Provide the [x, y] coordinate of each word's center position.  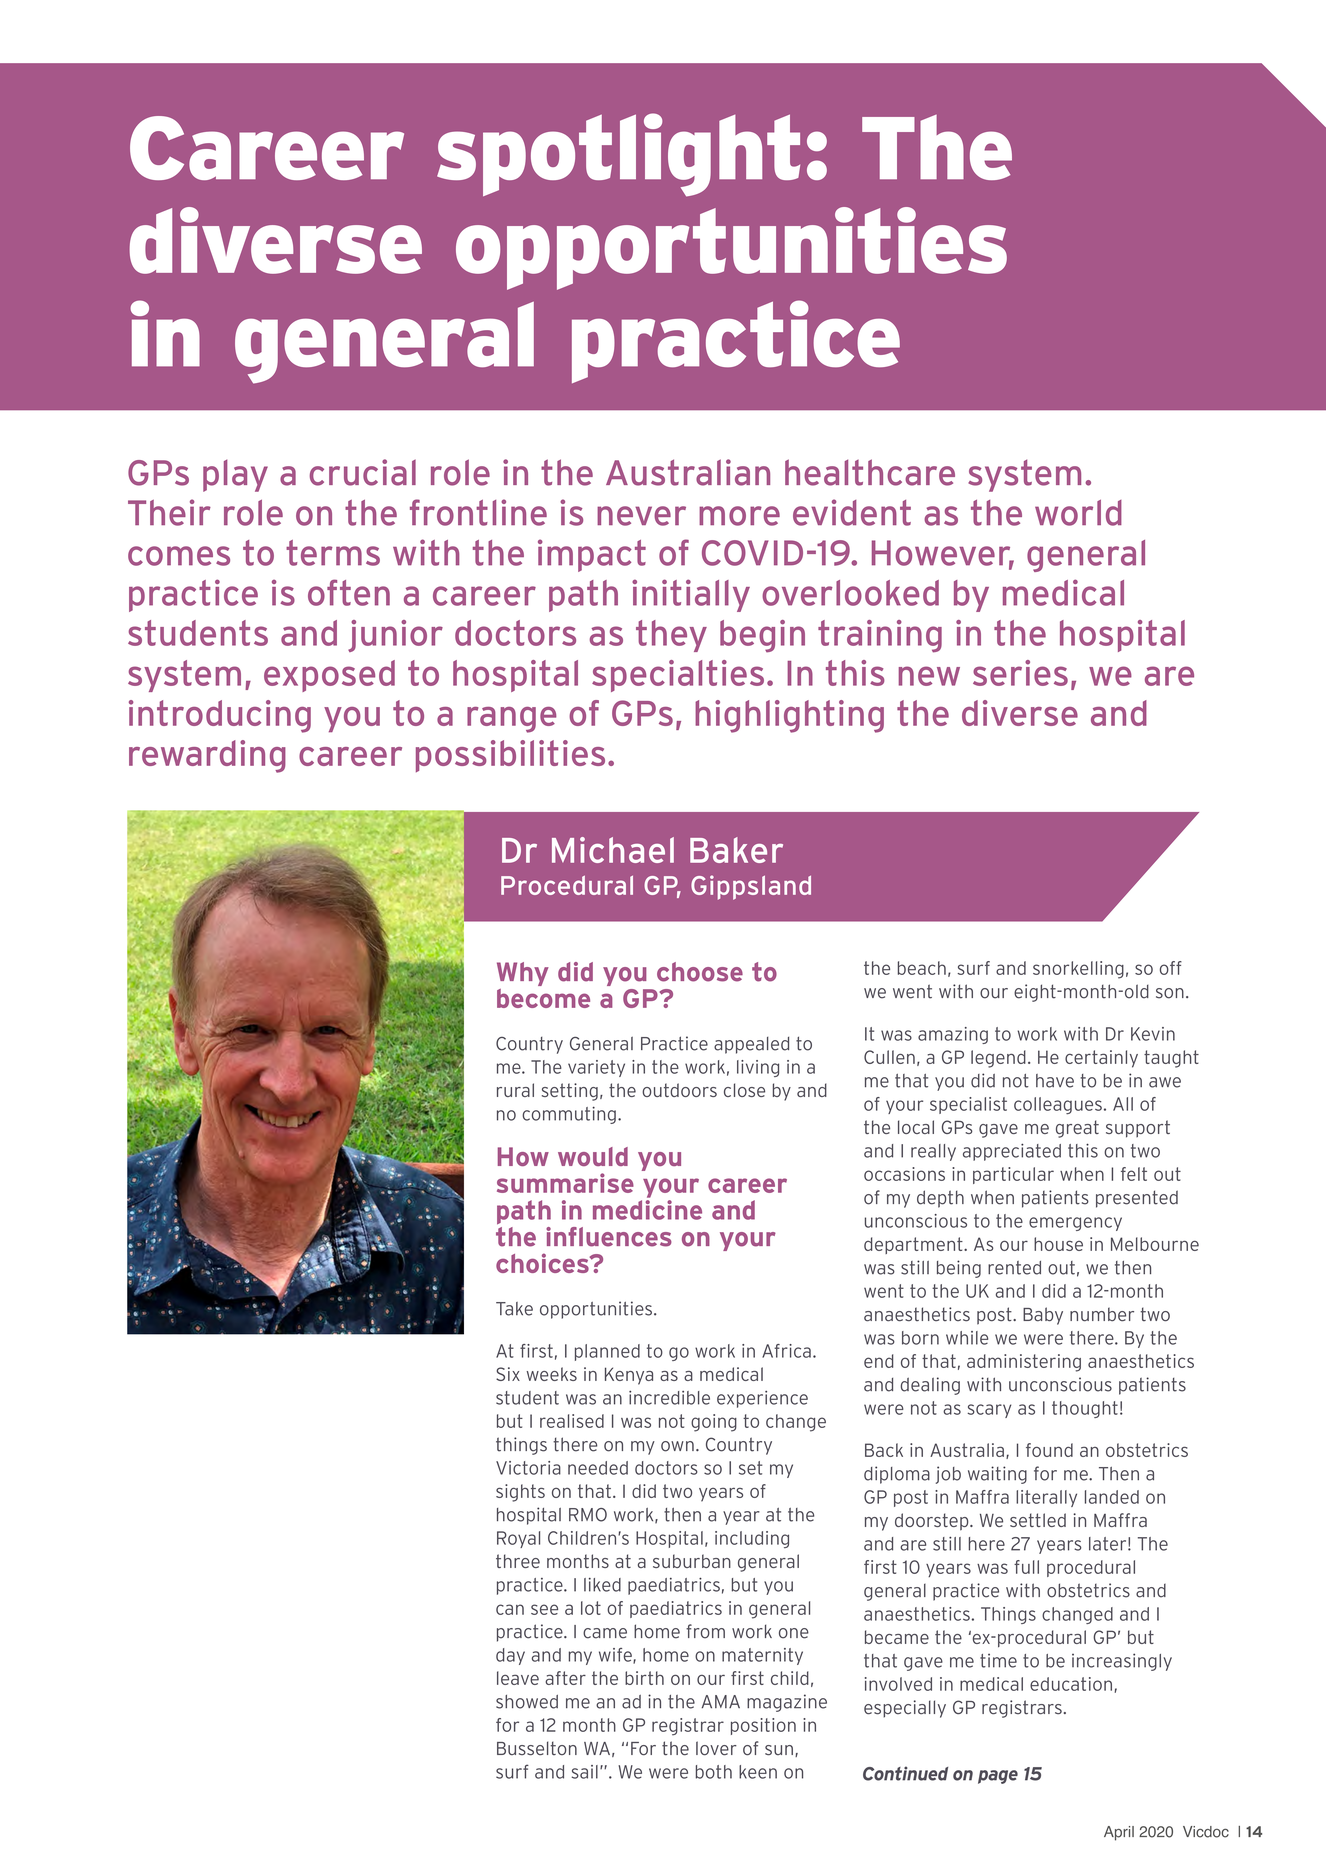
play [235, 475]
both [714, 1772]
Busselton [537, 1748]
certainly [1101, 1059]
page [998, 1777]
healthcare [870, 472]
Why [523, 974]
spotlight [618, 155]
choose [700, 972]
